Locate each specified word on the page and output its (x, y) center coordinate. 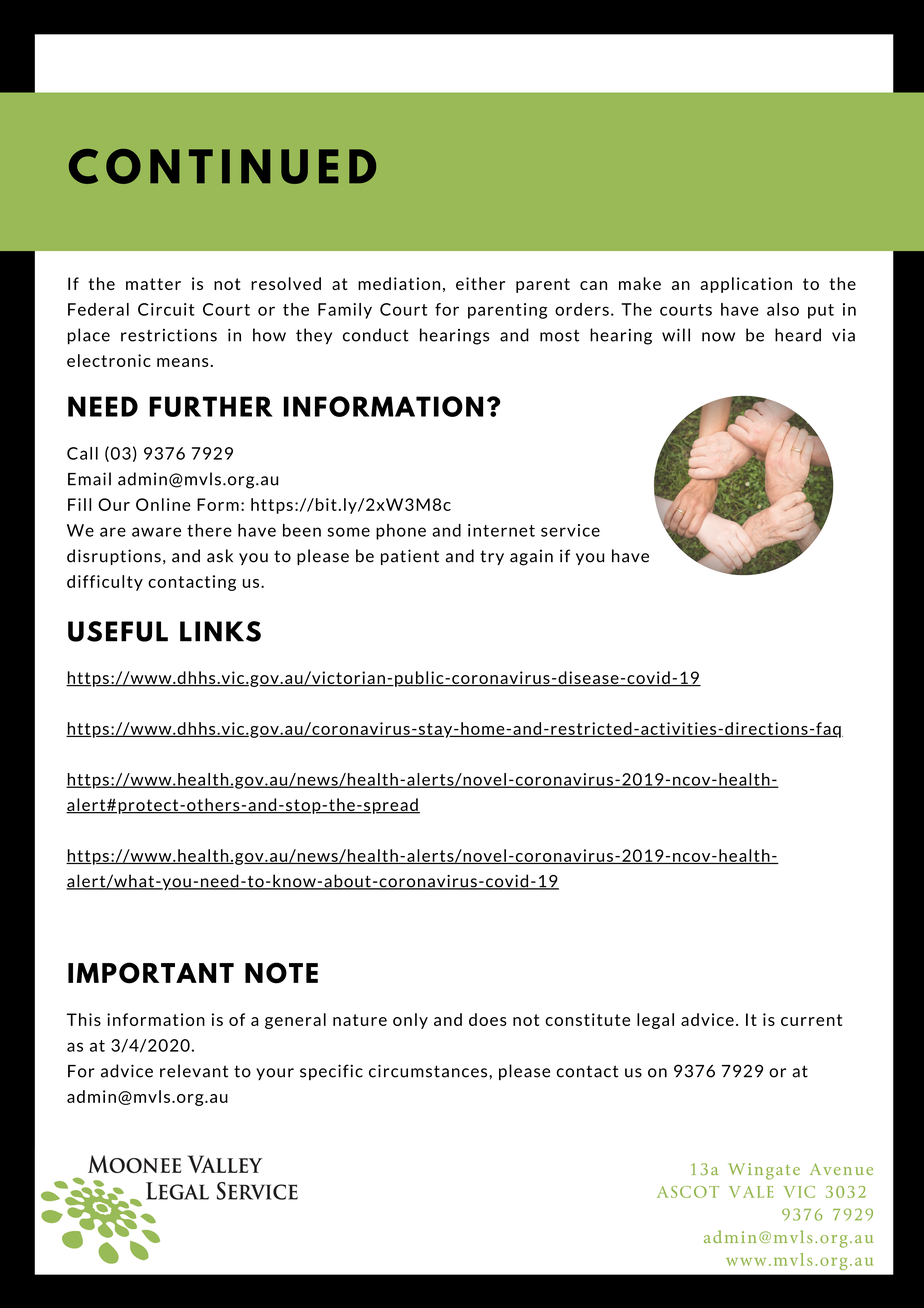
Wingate (764, 1171)
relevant (194, 1071)
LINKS (220, 631)
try (492, 557)
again (531, 557)
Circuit (166, 309)
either (480, 283)
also (783, 309)
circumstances (429, 1071)
